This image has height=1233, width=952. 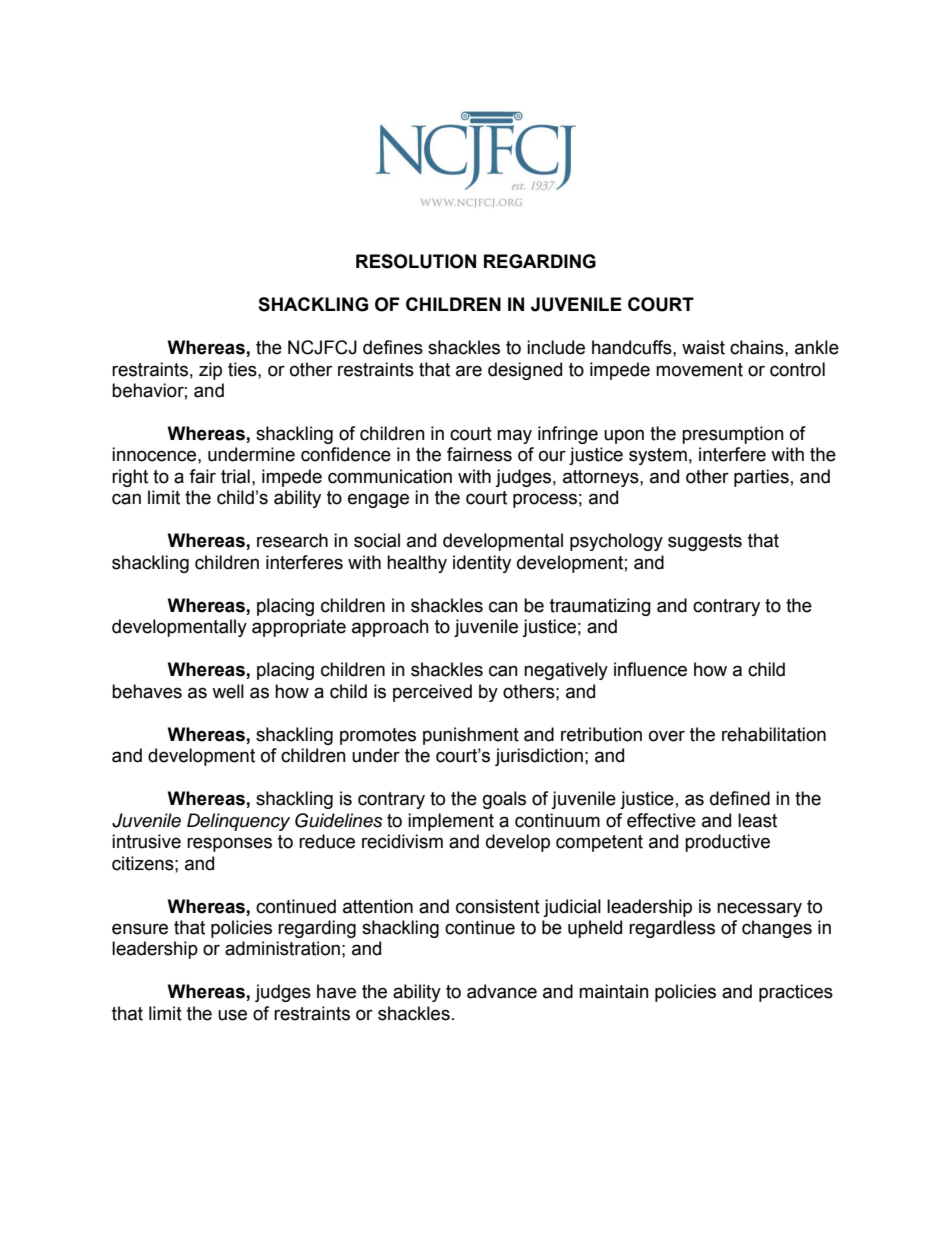 What do you see at coordinates (502, 991) in the image?
I see `advance` at bounding box center [502, 991].
